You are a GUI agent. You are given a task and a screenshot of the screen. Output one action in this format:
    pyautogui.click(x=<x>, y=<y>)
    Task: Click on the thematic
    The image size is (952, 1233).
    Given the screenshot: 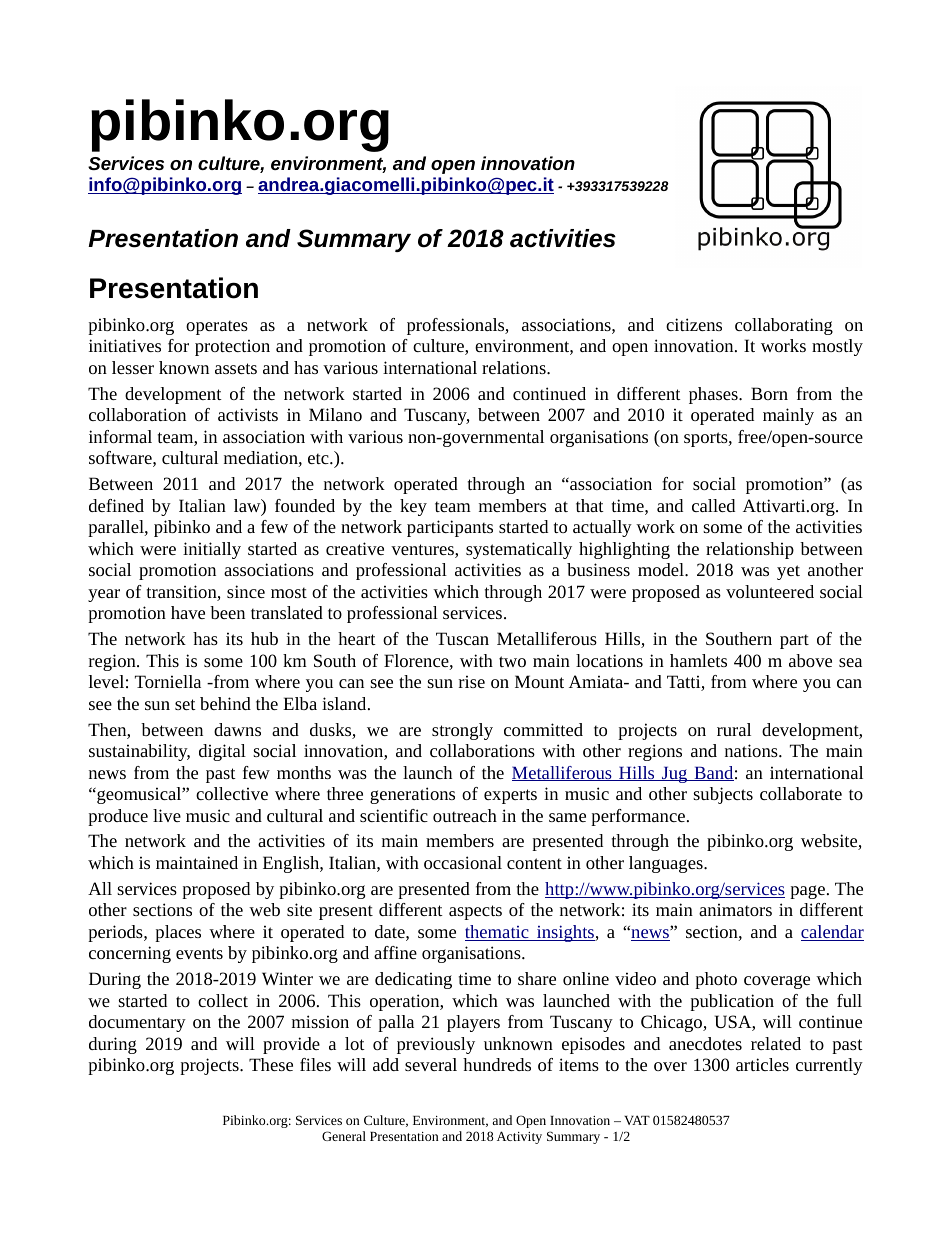 What is the action you would take?
    pyautogui.click(x=498, y=933)
